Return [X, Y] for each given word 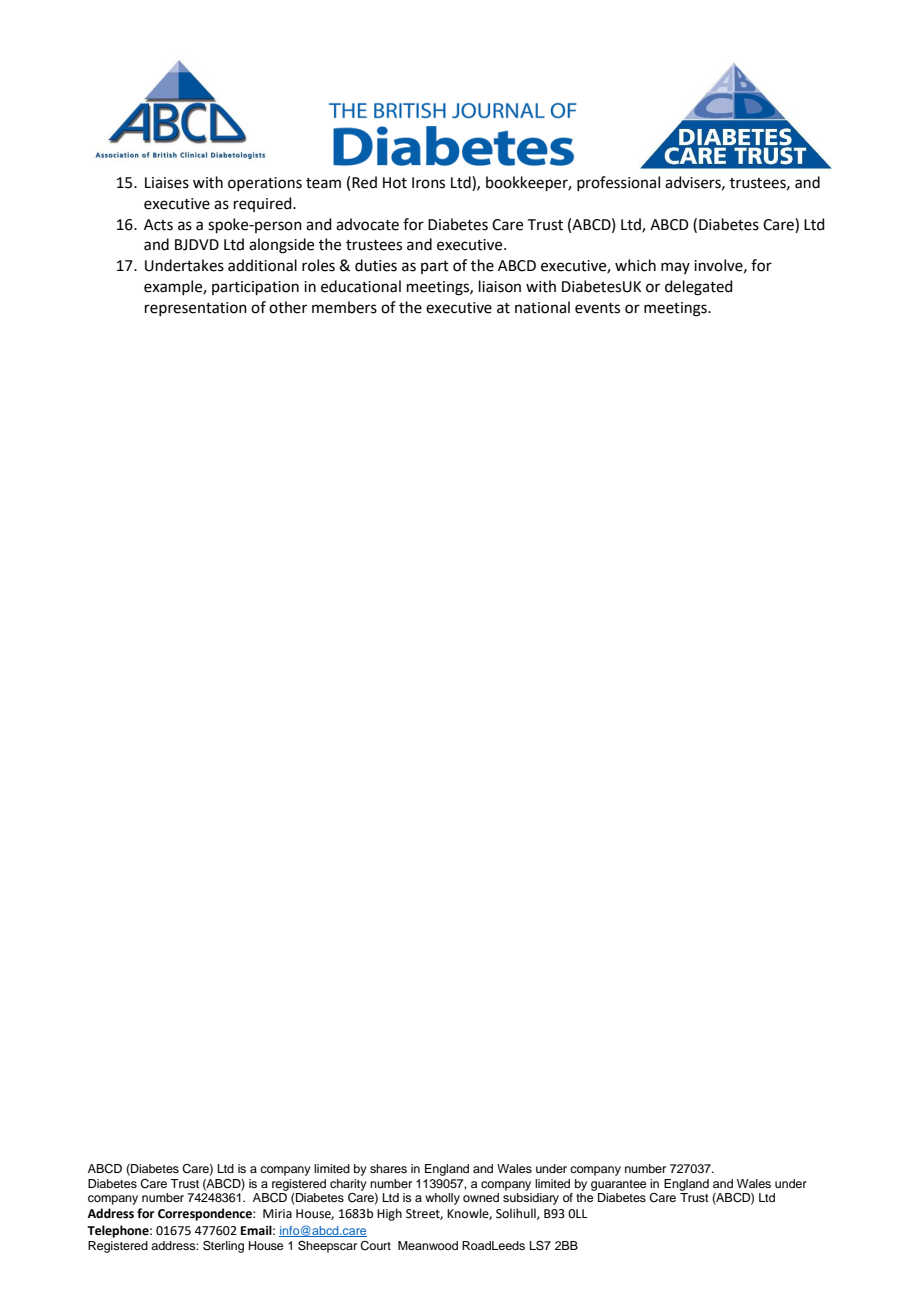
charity [348, 1185]
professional [618, 183]
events [597, 308]
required [264, 204]
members [344, 307]
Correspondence [206, 1214]
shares [388, 1168]
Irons [428, 183]
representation [196, 309]
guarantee [618, 1185]
